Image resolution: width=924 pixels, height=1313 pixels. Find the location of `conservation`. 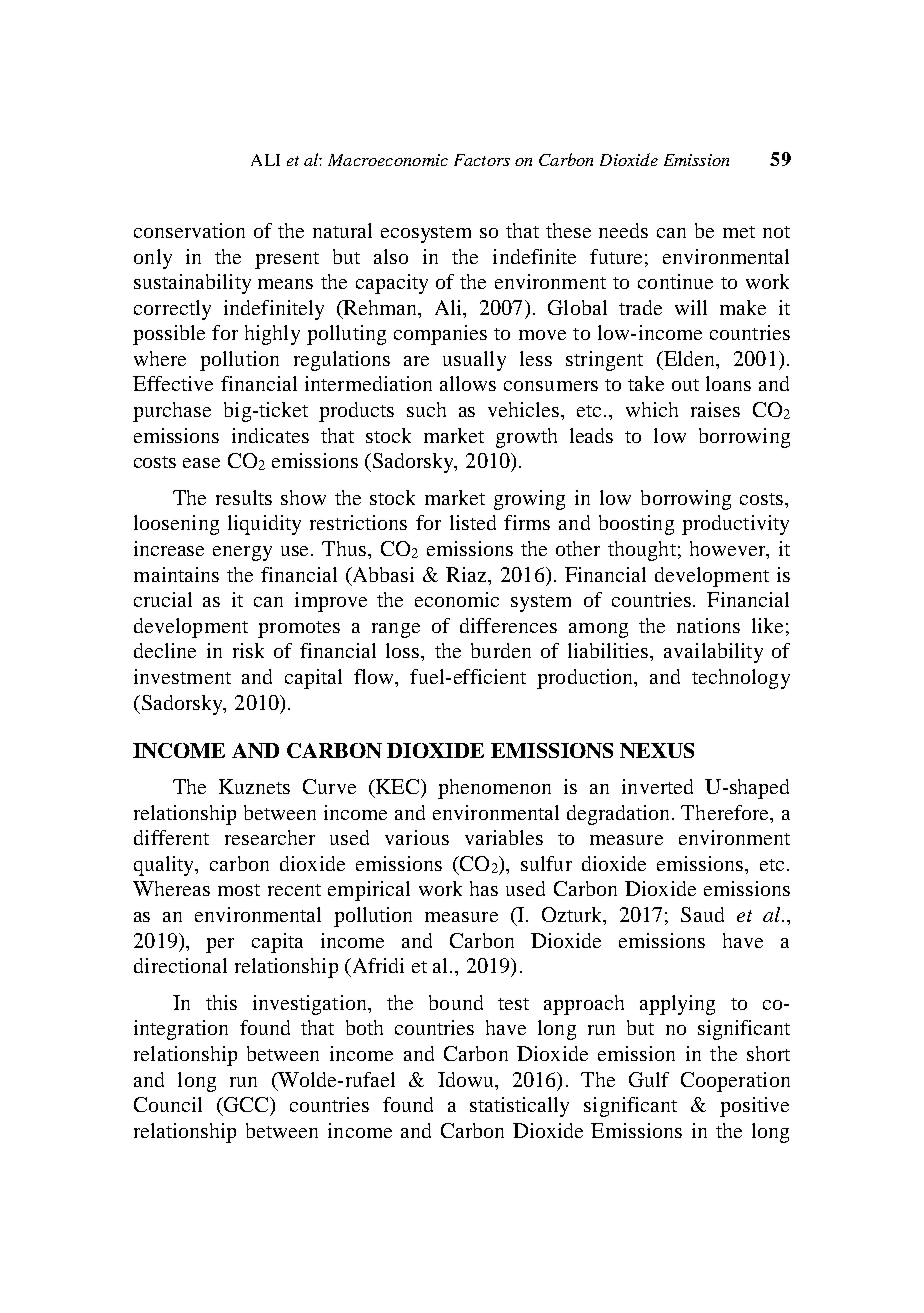

conservation is located at coordinates (189, 230).
